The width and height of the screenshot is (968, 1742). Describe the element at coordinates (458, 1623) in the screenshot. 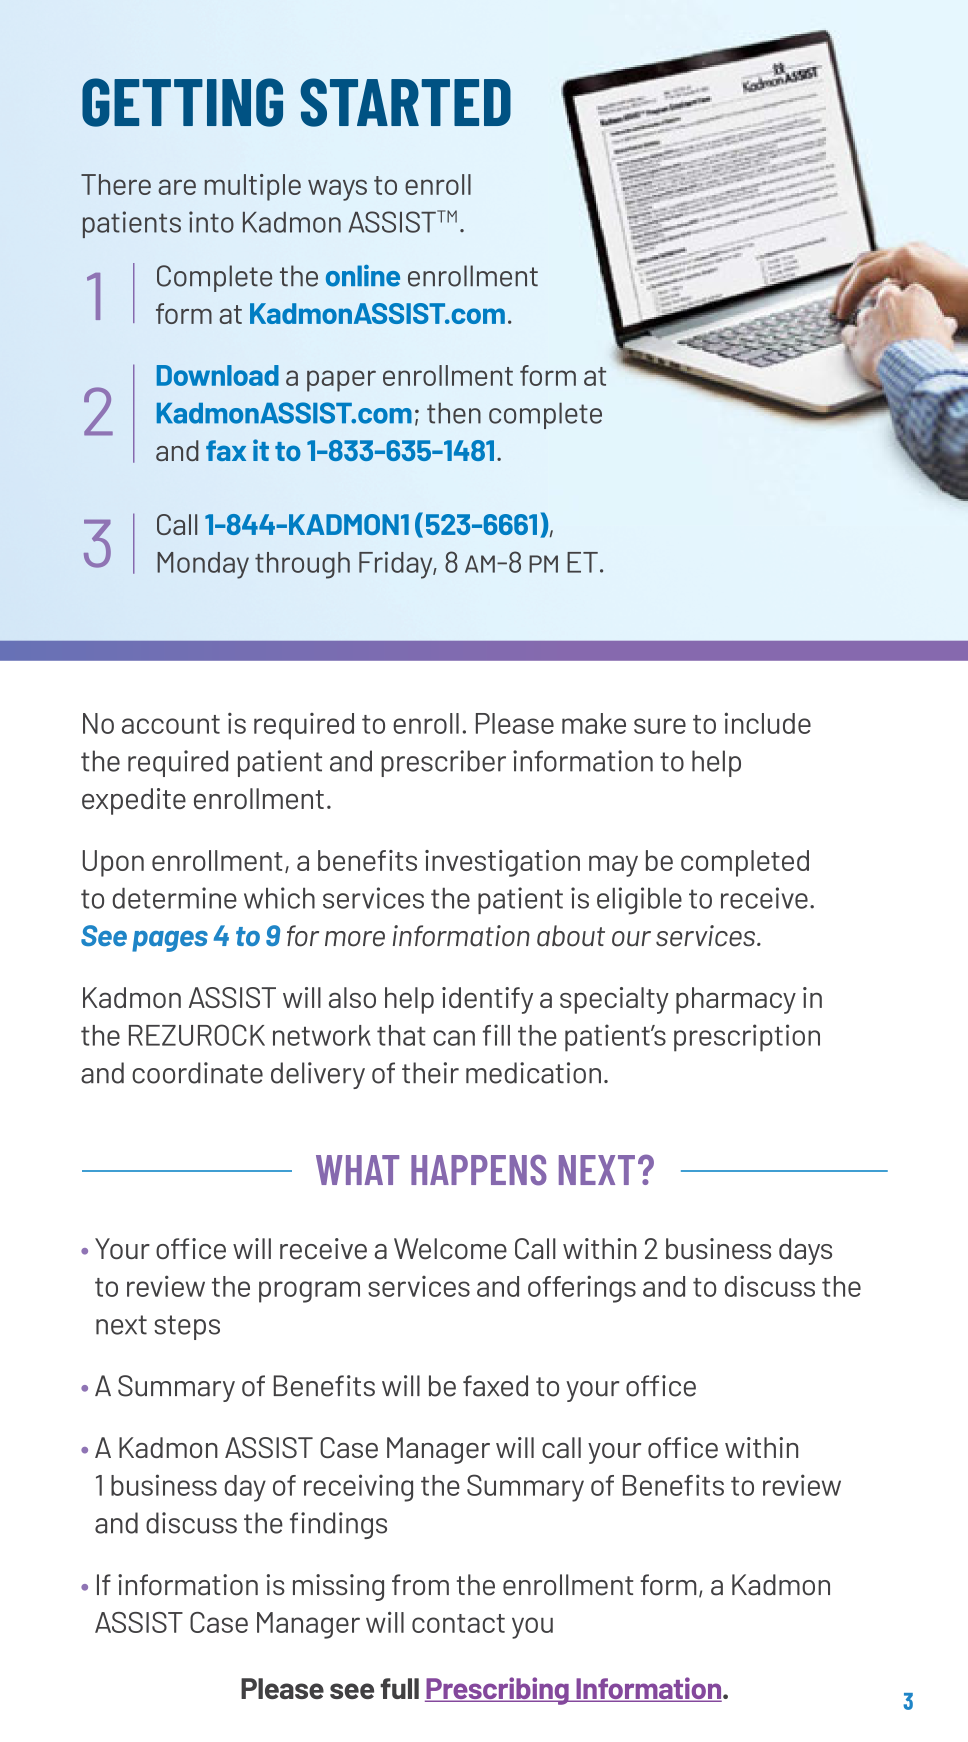

I see `contact` at that location.
